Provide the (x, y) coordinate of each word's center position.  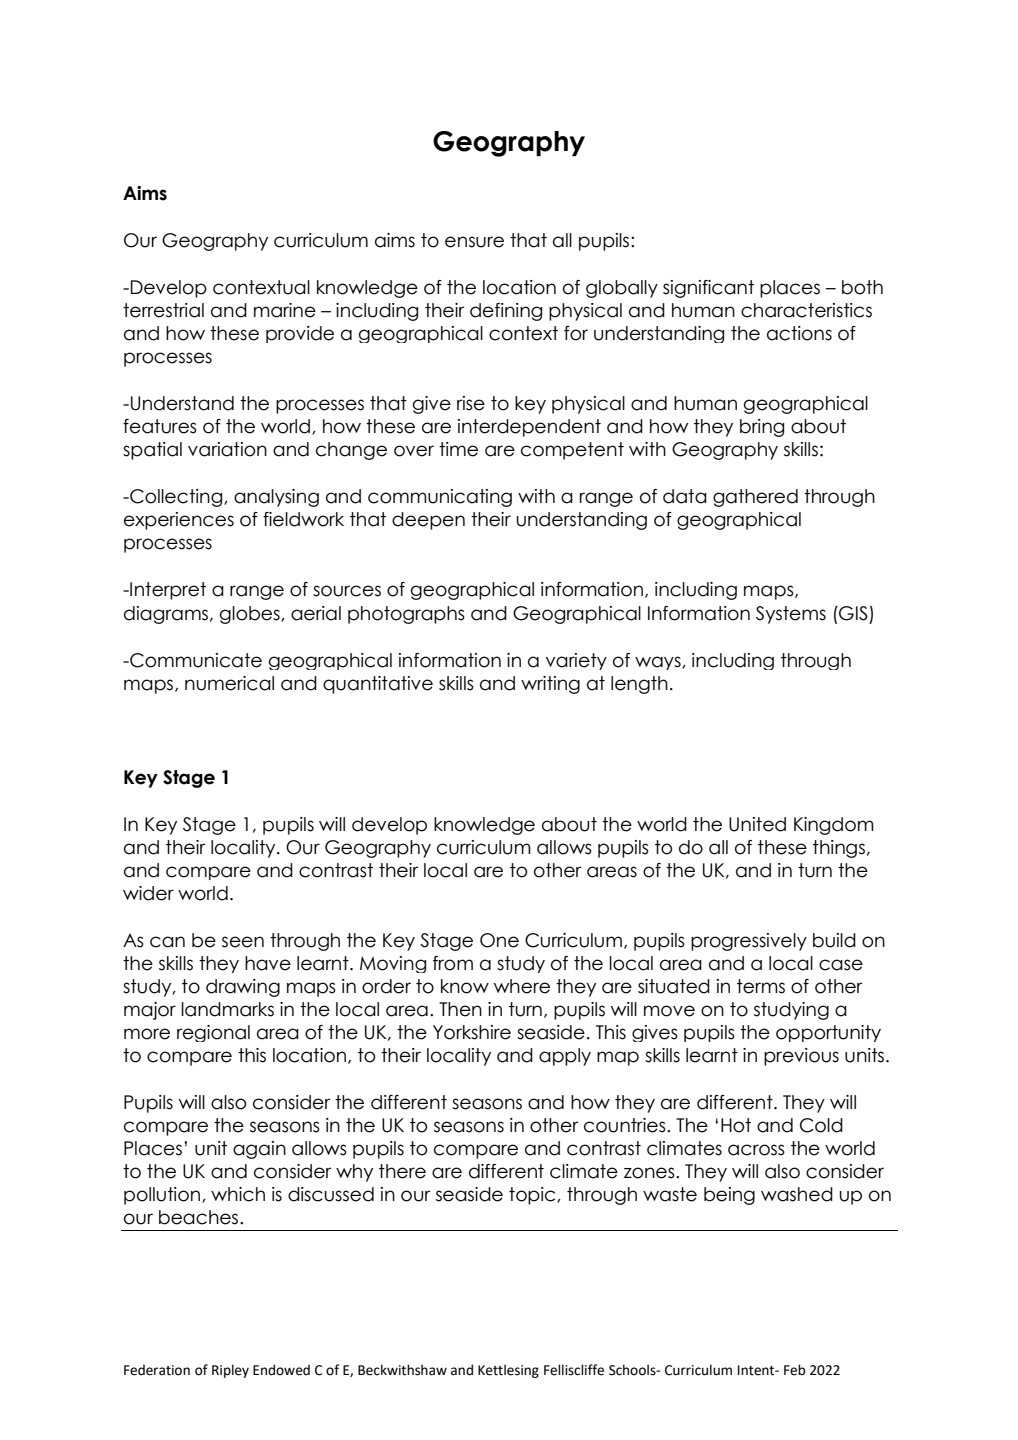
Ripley (230, 1371)
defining (506, 312)
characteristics (806, 310)
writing (550, 685)
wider (148, 893)
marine (285, 310)
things (839, 849)
